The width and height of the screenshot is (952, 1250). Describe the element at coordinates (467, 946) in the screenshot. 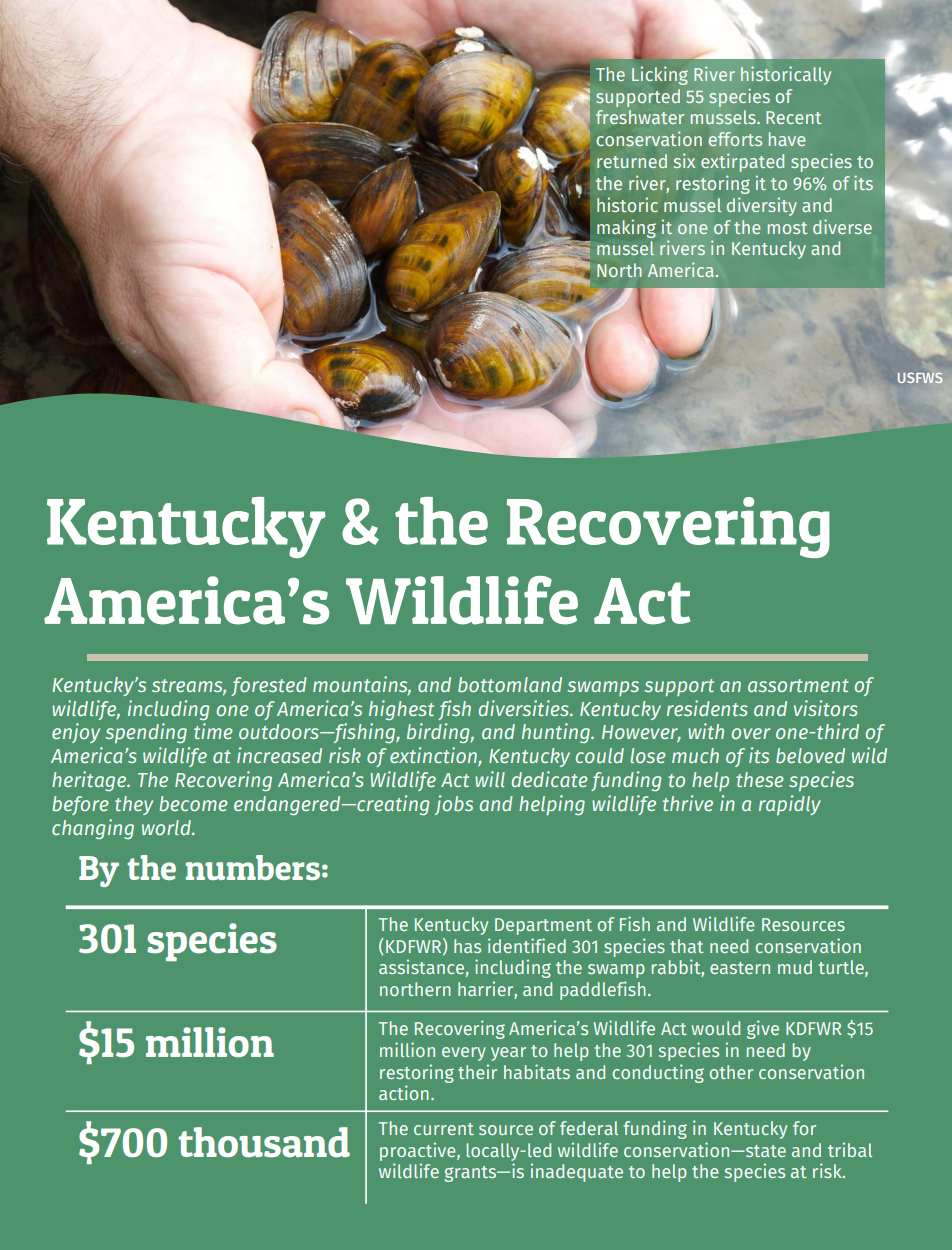

I see `has` at that location.
